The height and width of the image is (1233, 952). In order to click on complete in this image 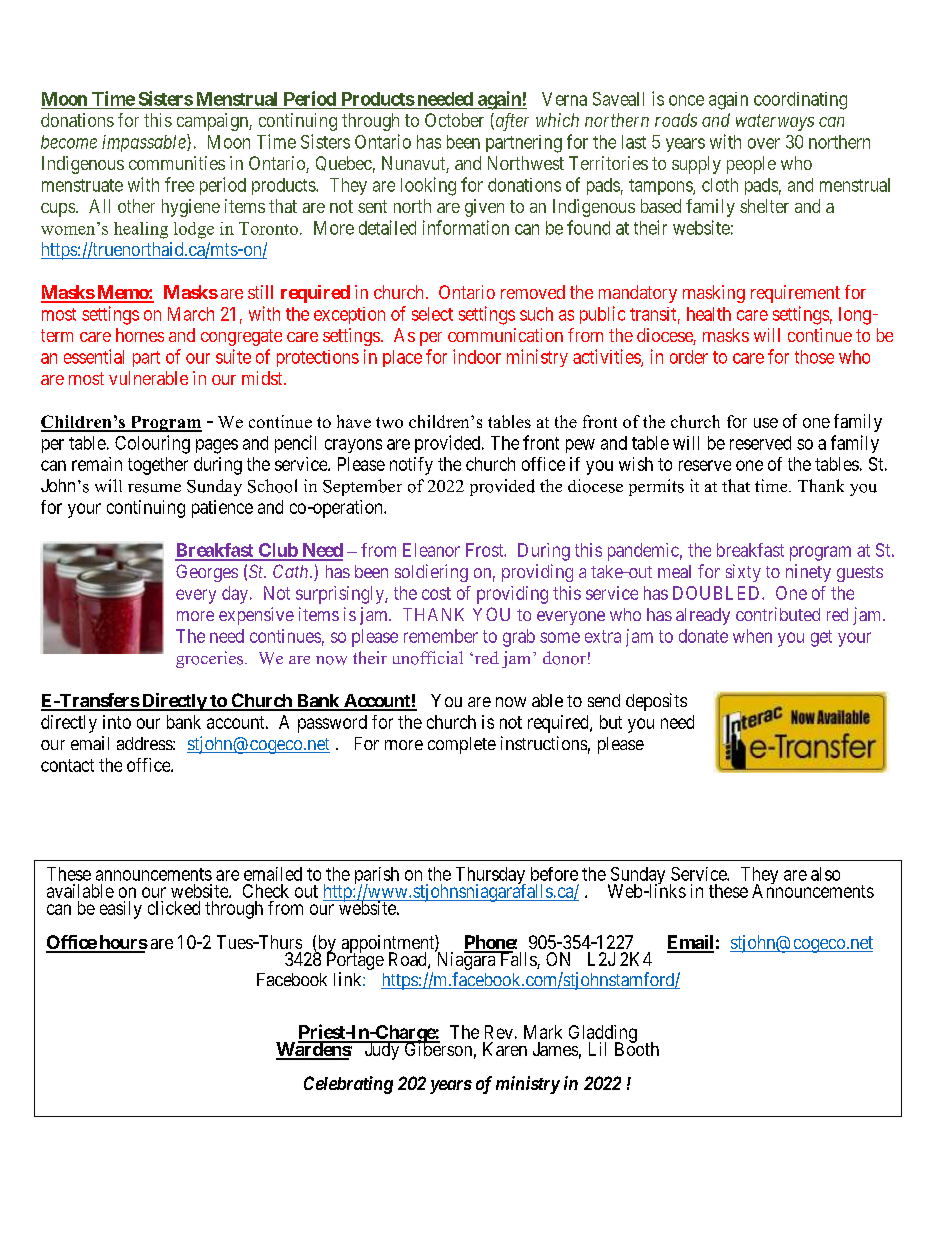, I will do `click(462, 745)`.
